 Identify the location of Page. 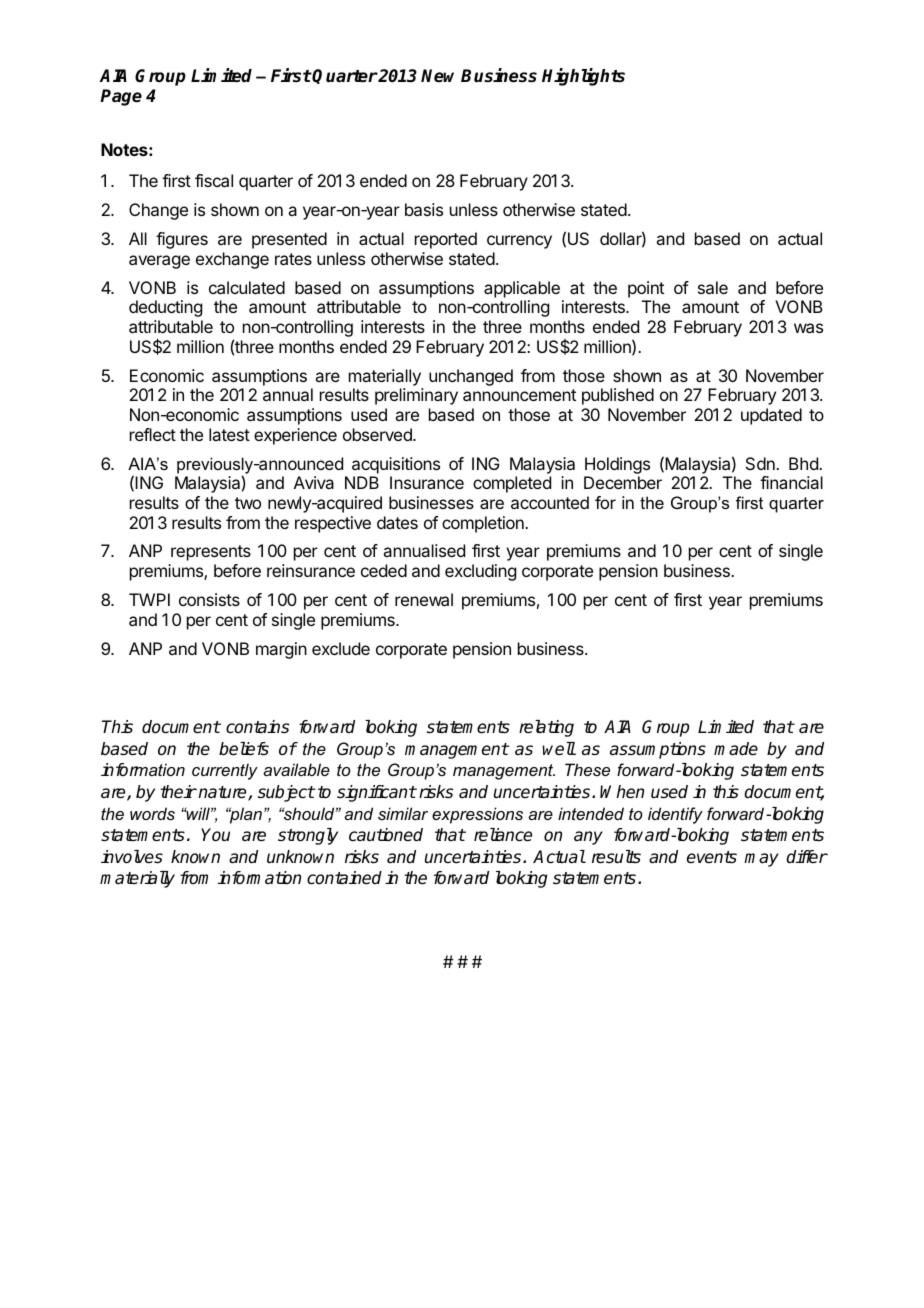
(121, 97).
